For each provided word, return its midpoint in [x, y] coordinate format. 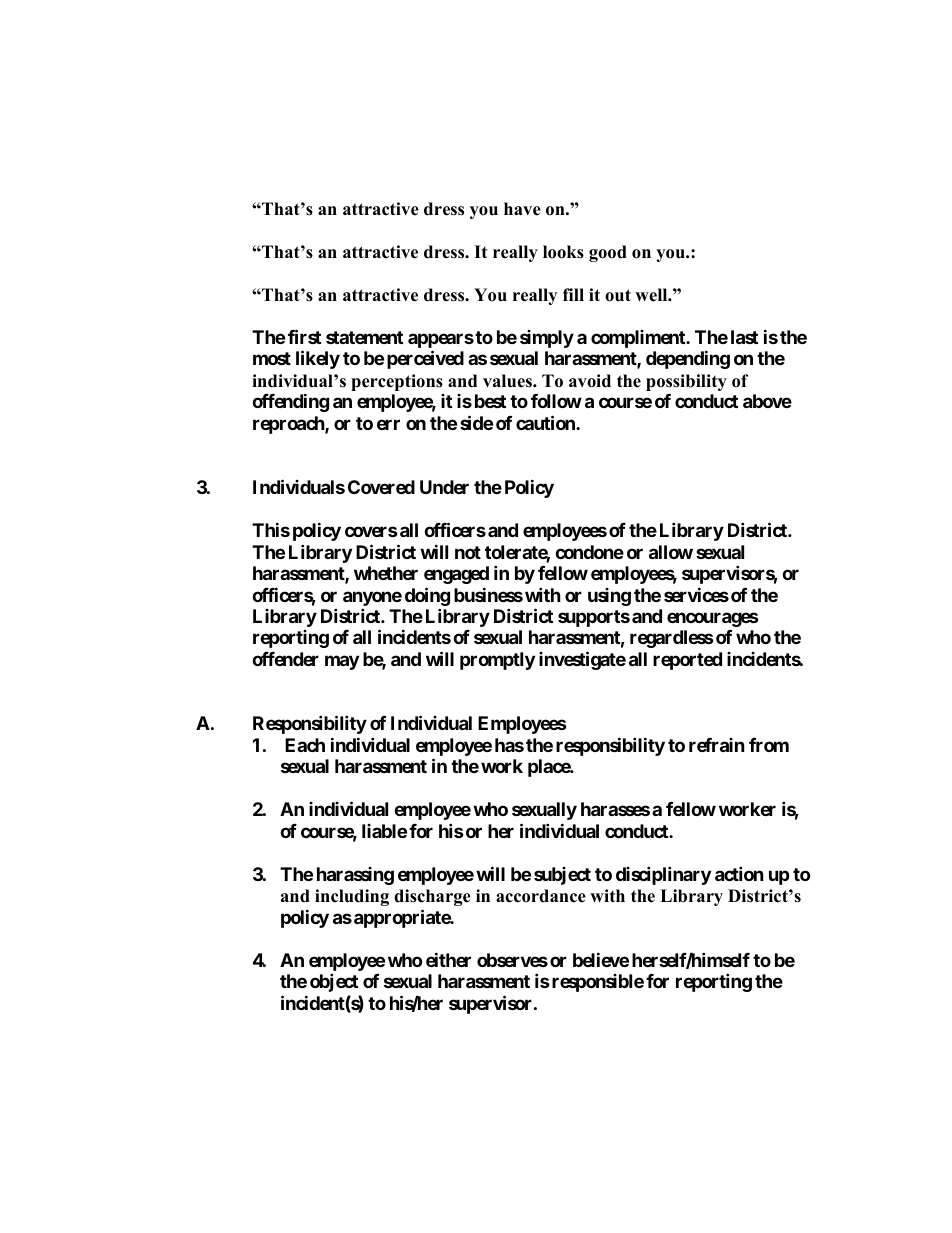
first [304, 336]
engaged [456, 575]
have [522, 209]
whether [386, 573]
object [334, 982]
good [608, 253]
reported [687, 661]
